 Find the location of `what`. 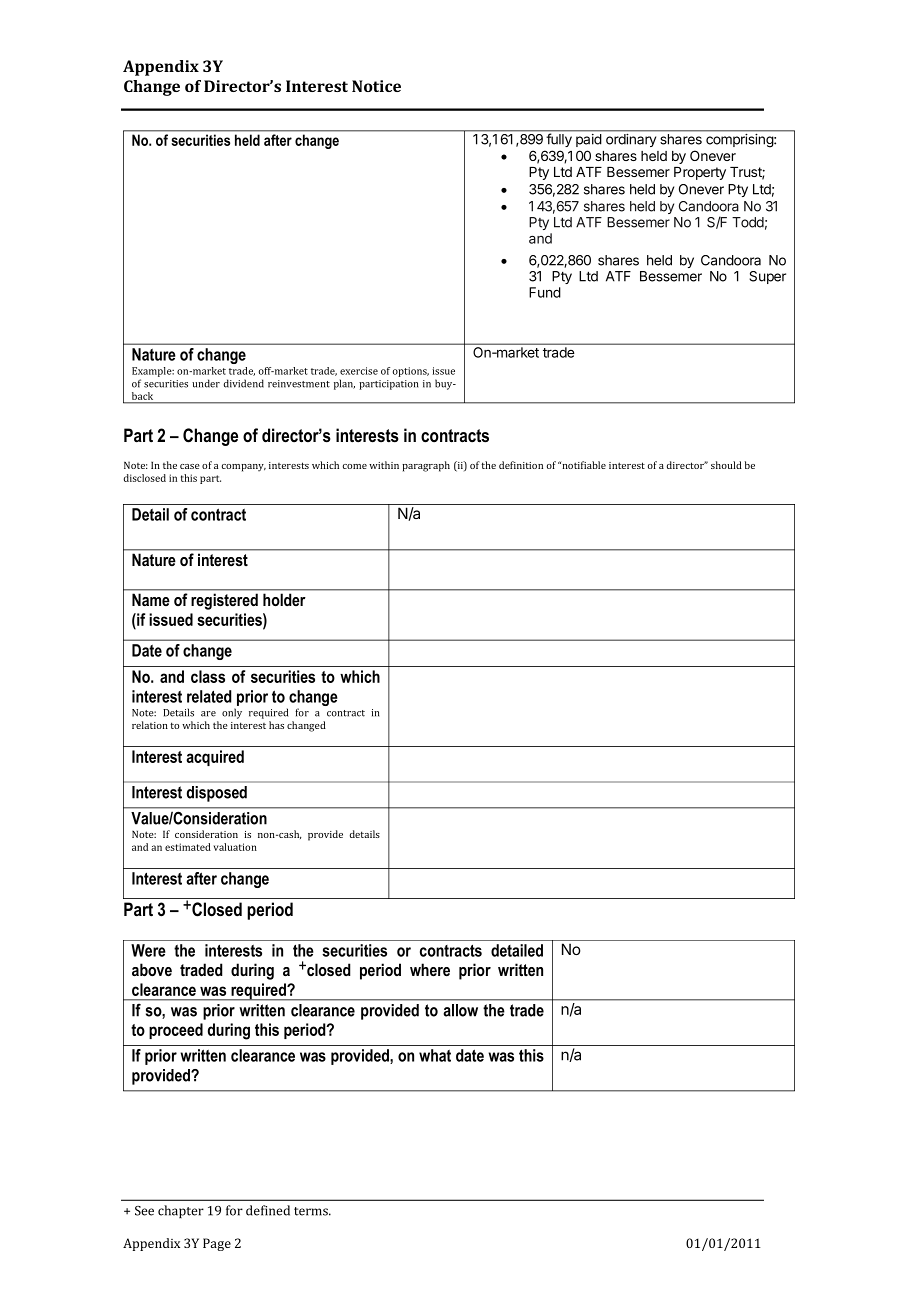

what is located at coordinates (435, 1055).
